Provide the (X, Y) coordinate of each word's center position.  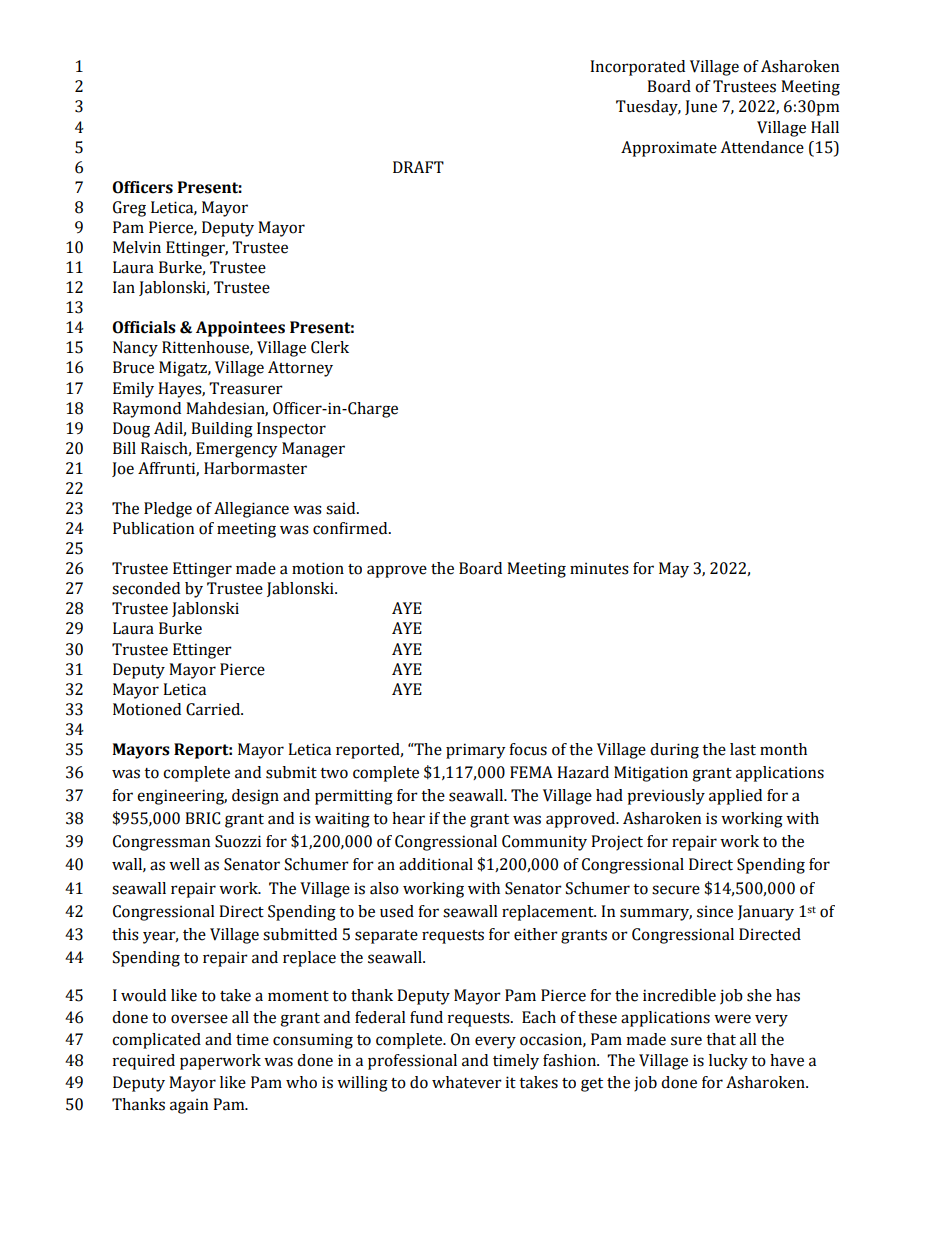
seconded (146, 588)
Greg (129, 209)
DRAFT (418, 167)
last (743, 749)
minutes (599, 568)
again (189, 1106)
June (701, 107)
